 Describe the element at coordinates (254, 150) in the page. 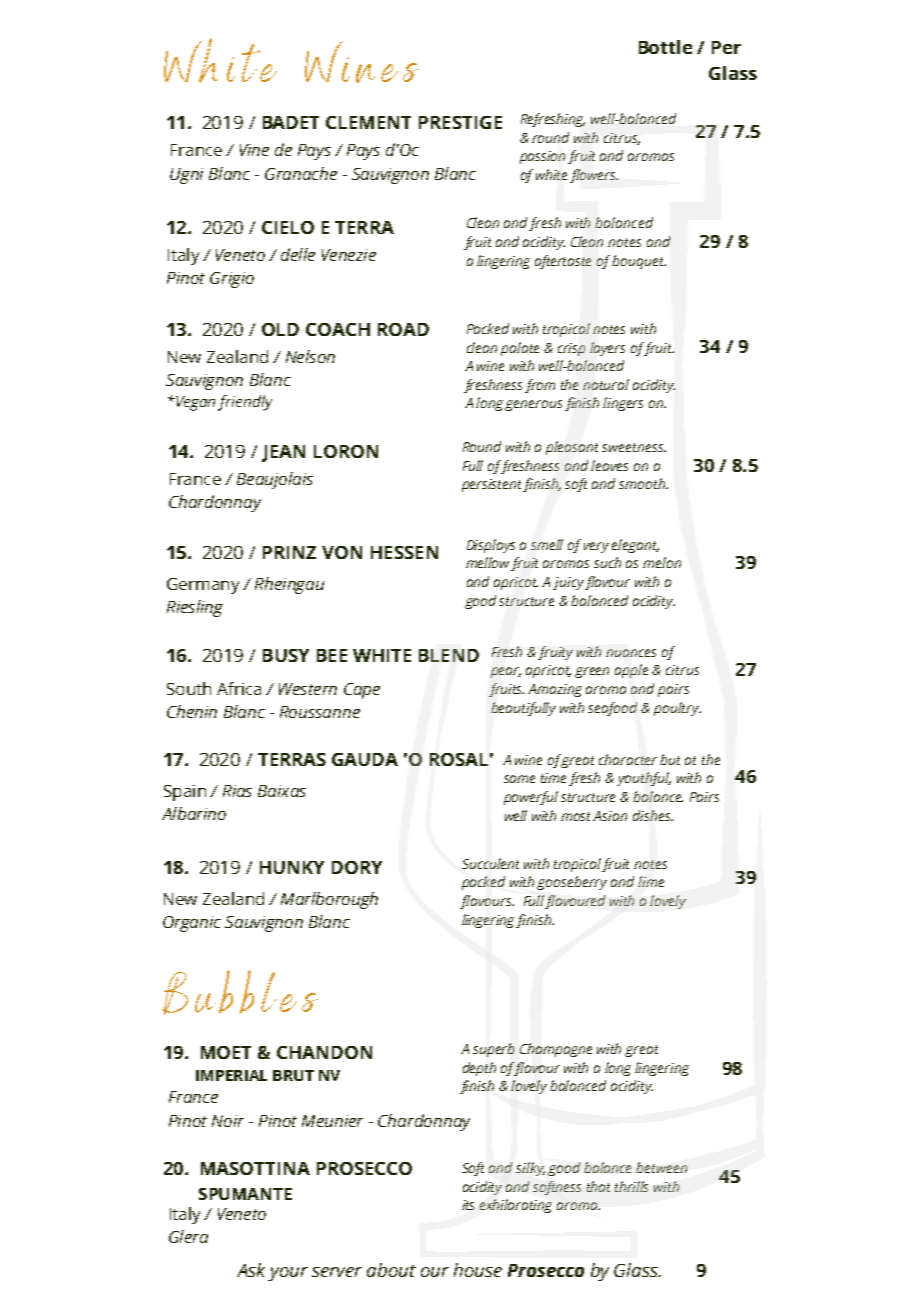

I see `Vine` at that location.
